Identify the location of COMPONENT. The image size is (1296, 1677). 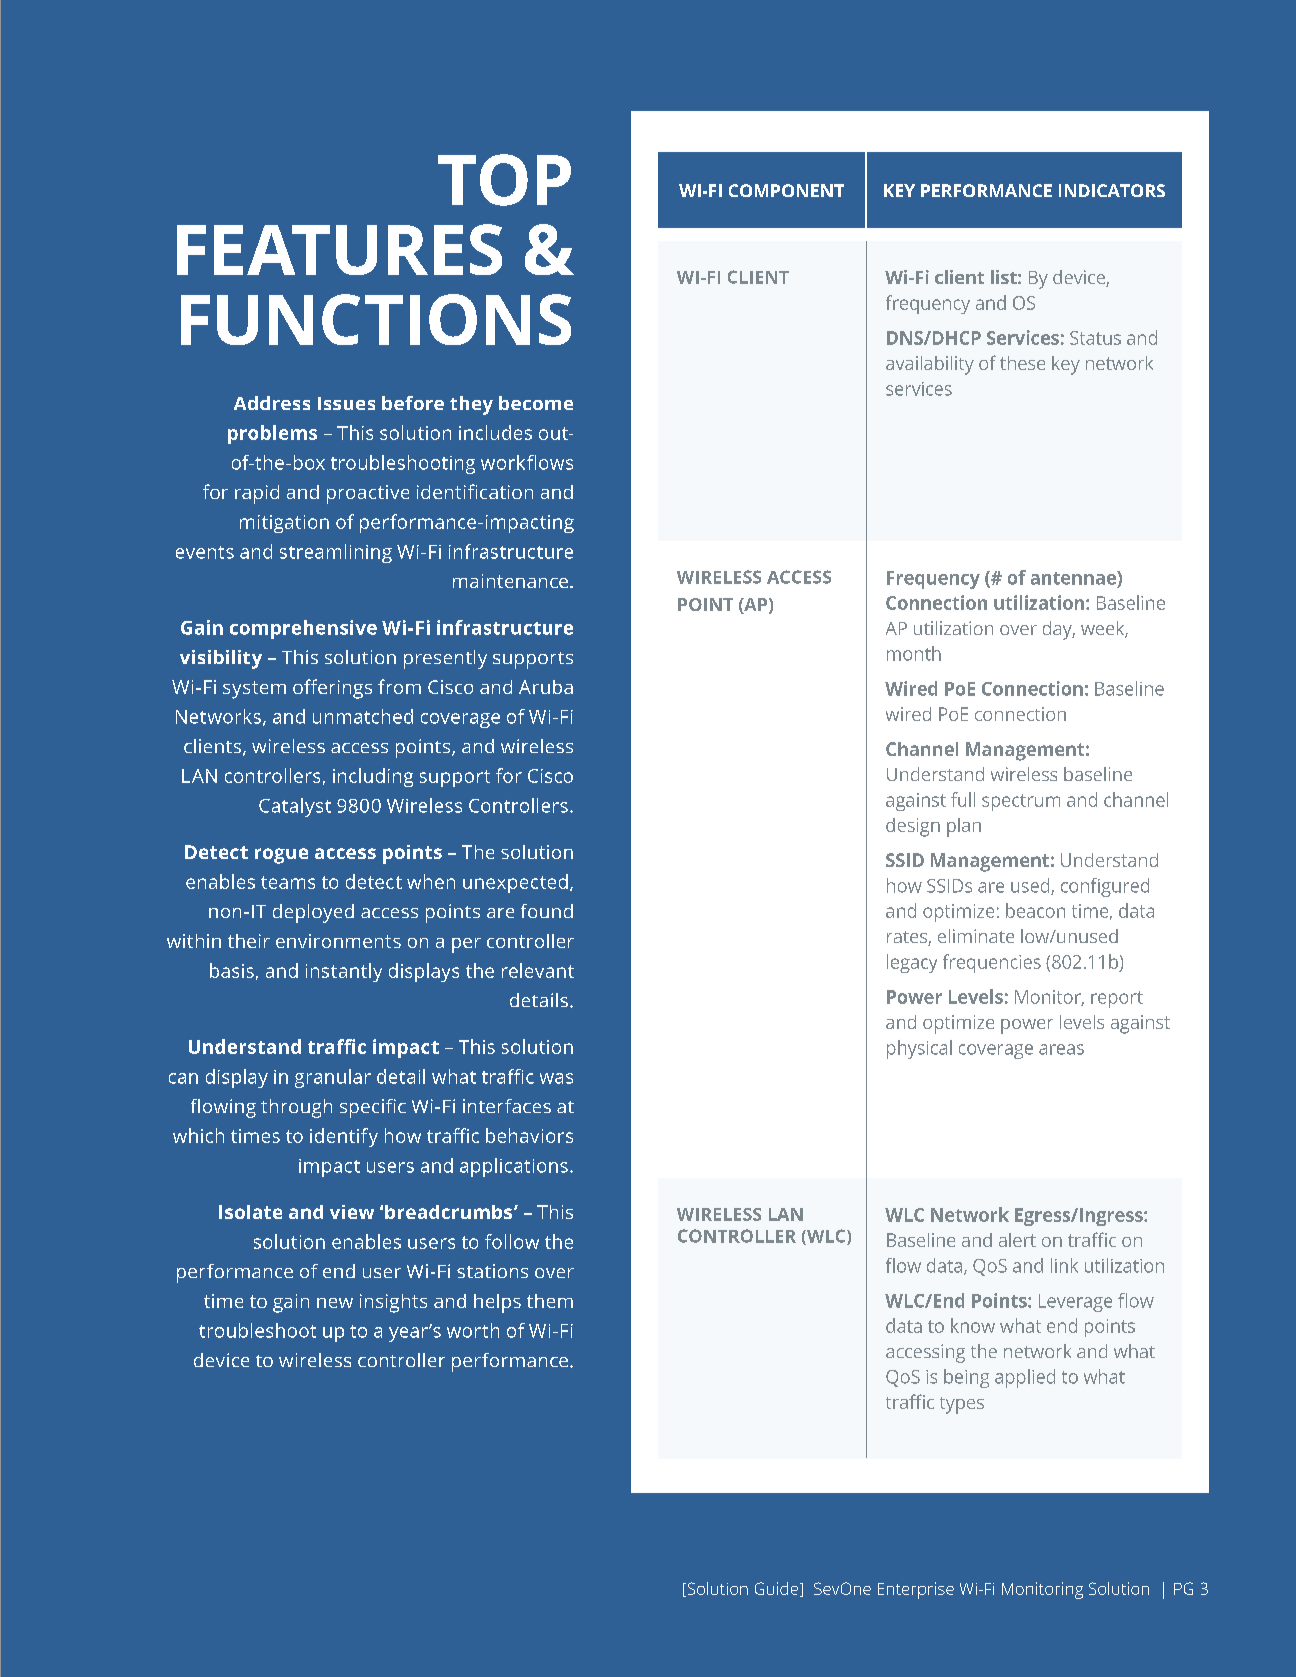
(786, 190).
